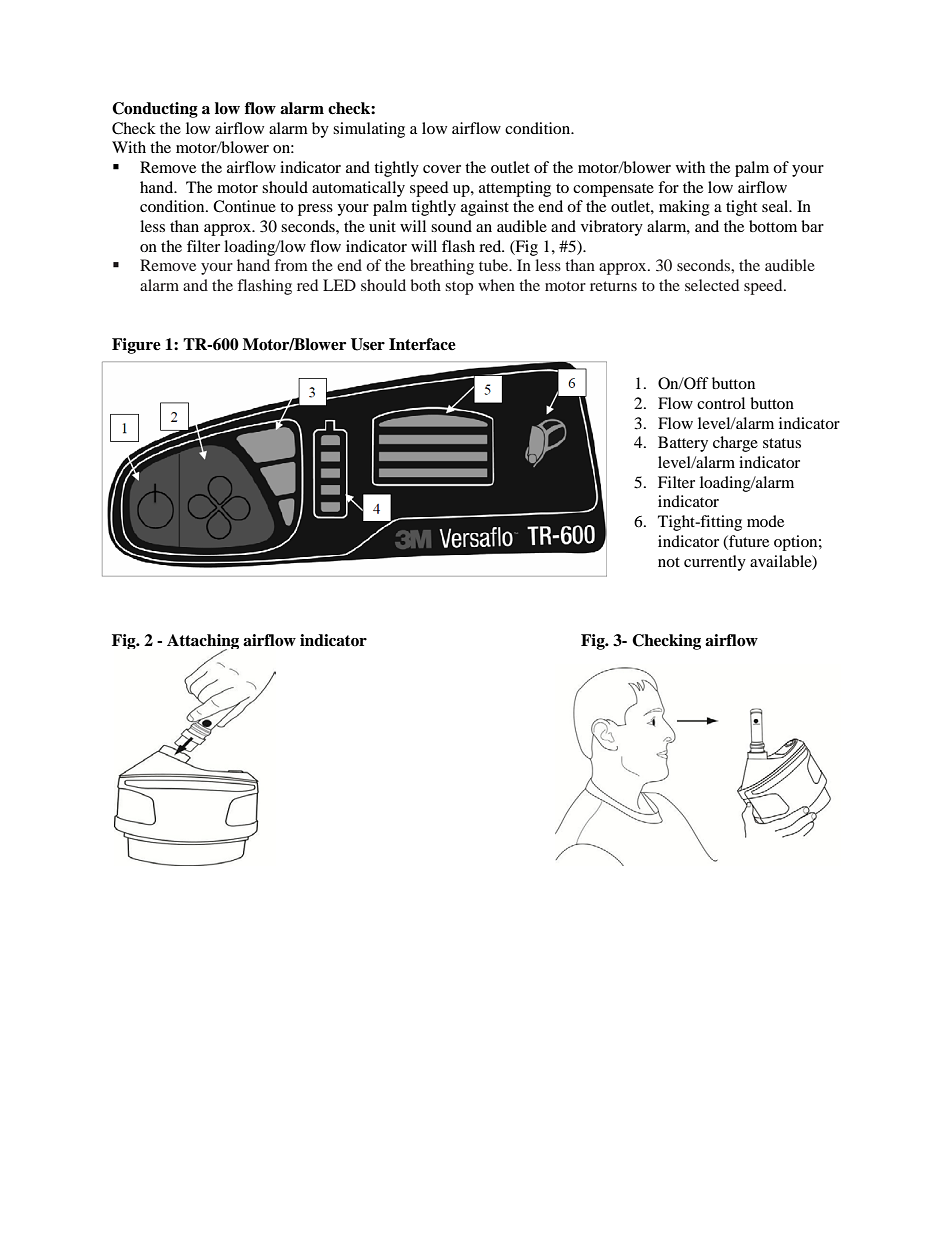 The width and height of the image is (952, 1233). Describe the element at coordinates (203, 643) in the image. I see `Attaching` at that location.
